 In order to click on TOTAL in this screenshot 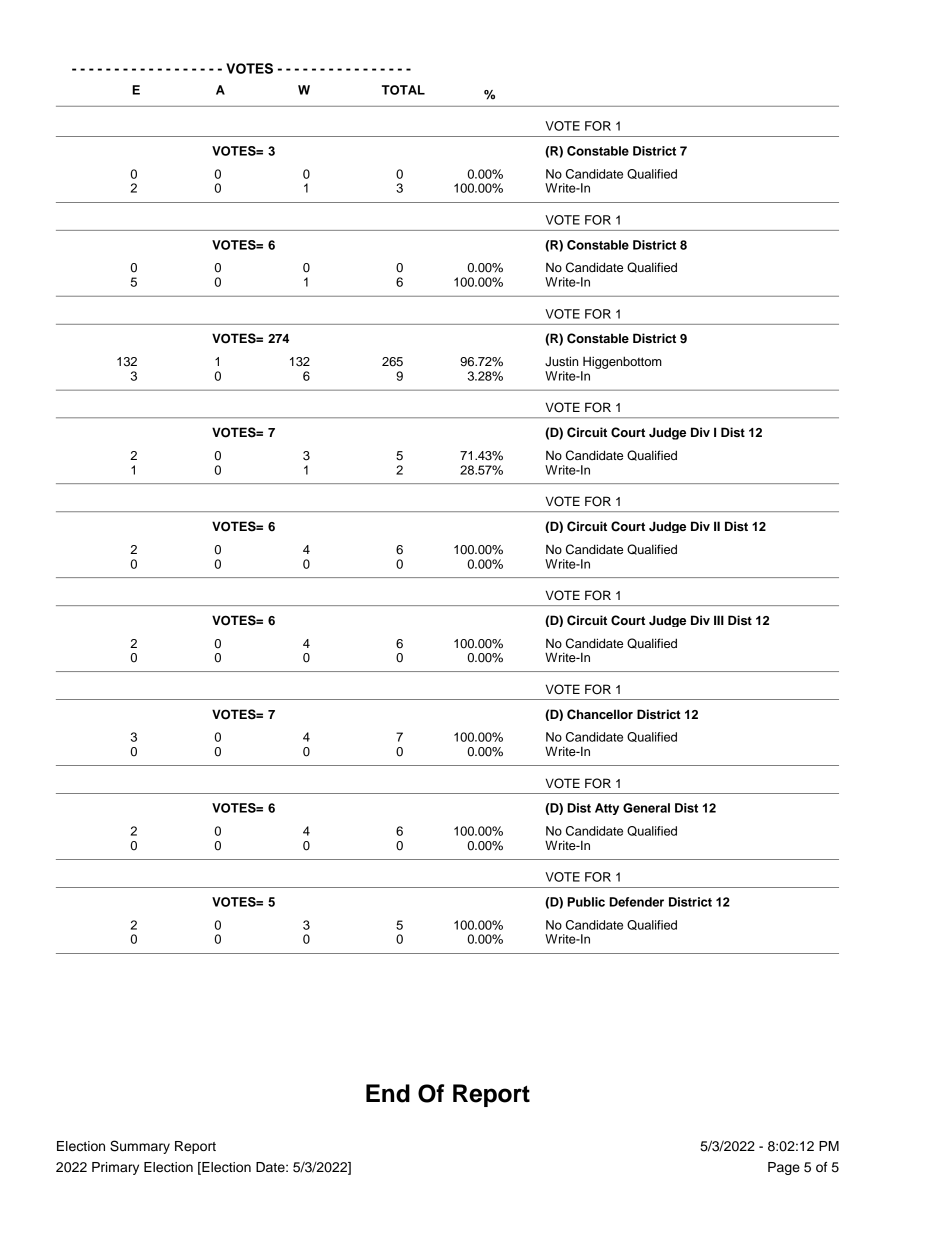, I will do `click(403, 90)`.
